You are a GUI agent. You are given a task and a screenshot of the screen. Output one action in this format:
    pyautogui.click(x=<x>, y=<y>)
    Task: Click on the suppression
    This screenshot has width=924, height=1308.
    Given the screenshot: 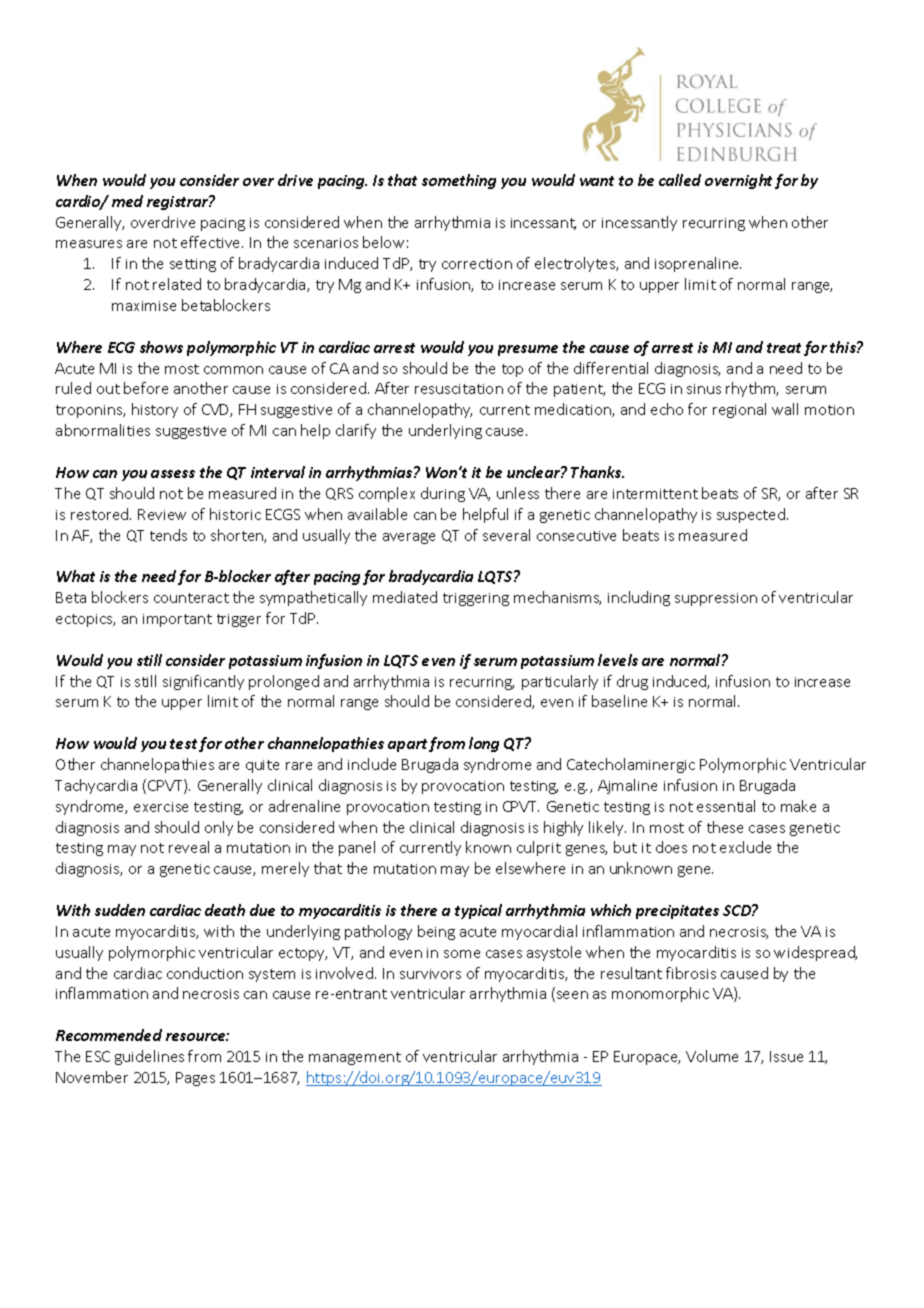 What is the action you would take?
    pyautogui.click(x=716, y=599)
